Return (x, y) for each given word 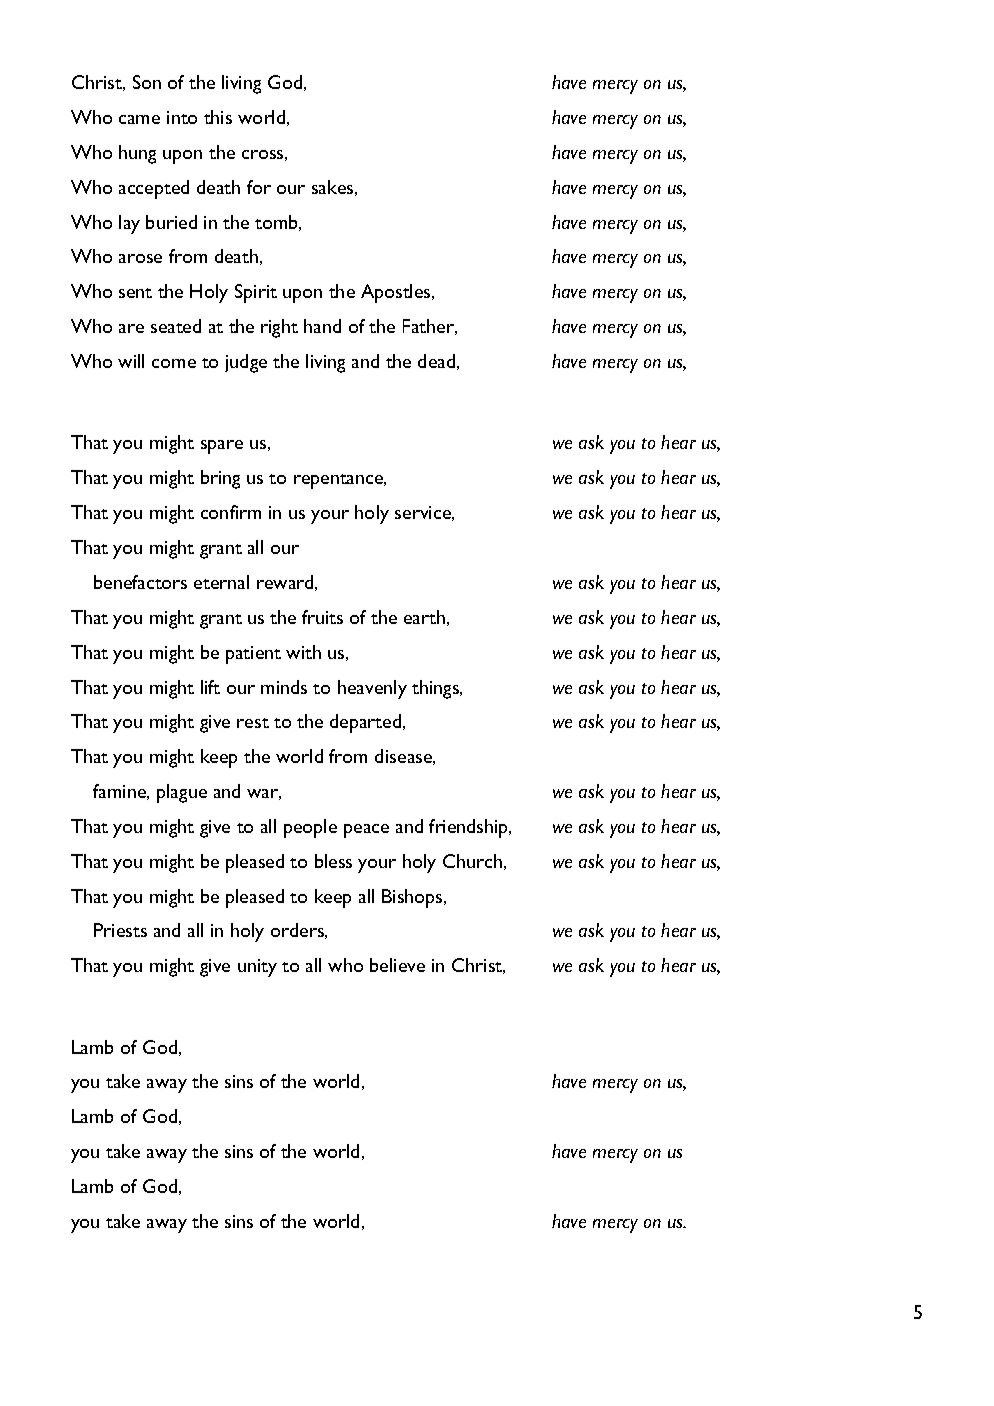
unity (257, 968)
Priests (120, 930)
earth (424, 617)
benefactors (140, 582)
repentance (340, 481)
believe (397, 965)
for (259, 187)
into (182, 117)
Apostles (397, 293)
